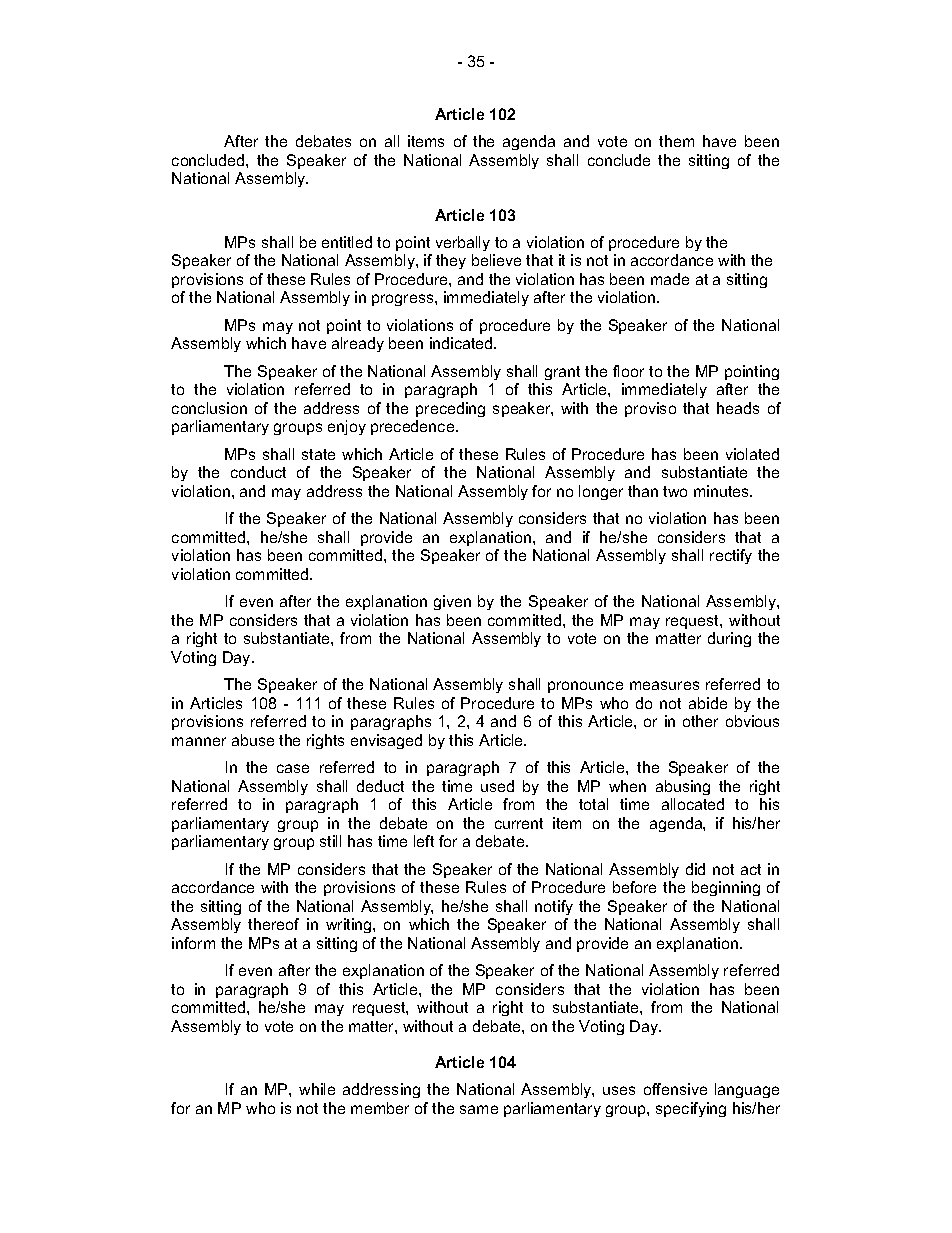 This image has height=1233, width=952. Describe the element at coordinates (463, 243) in the image. I see `verbally` at that location.
